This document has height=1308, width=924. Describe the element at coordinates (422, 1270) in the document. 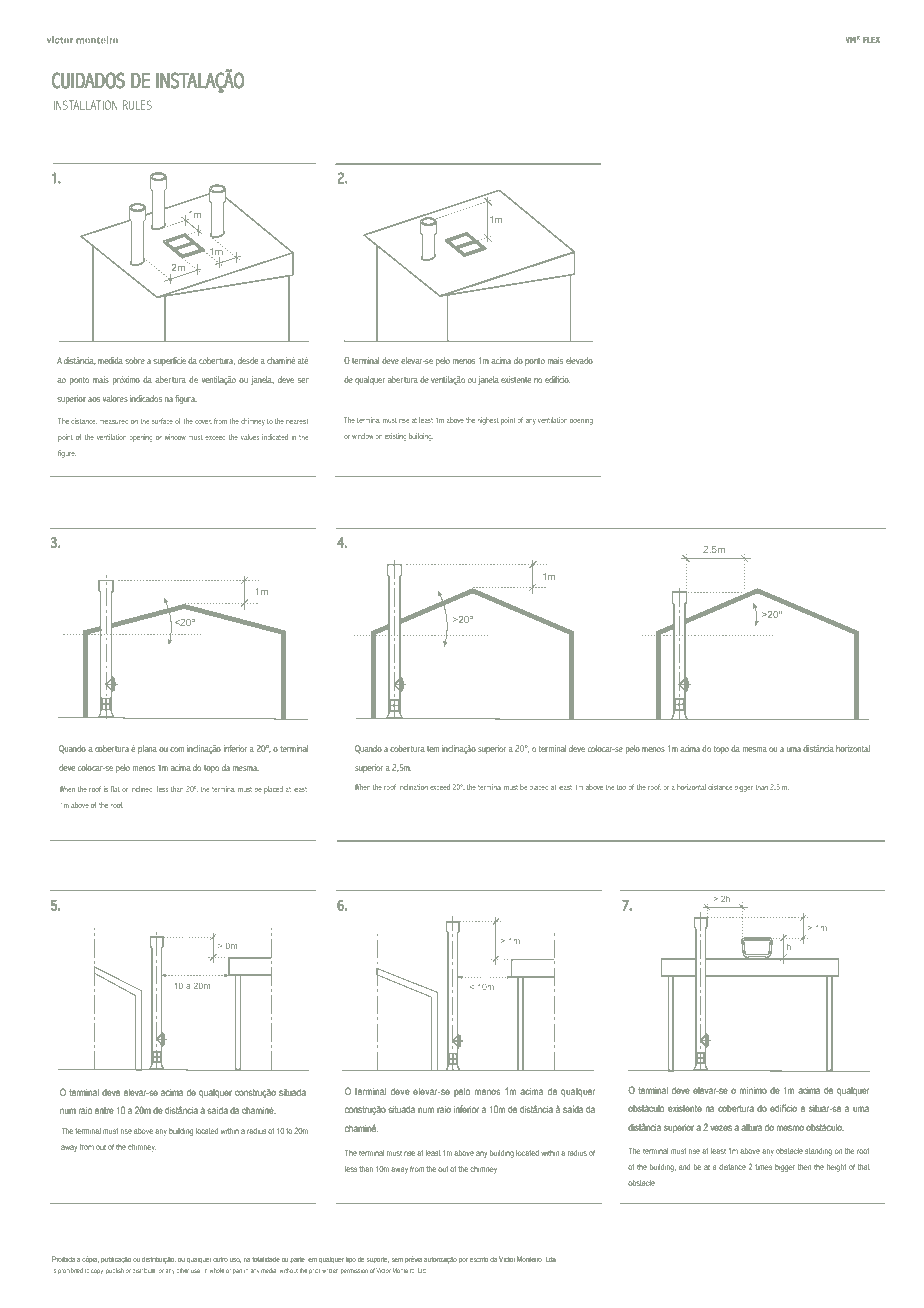

I see `Ltd` at that location.
